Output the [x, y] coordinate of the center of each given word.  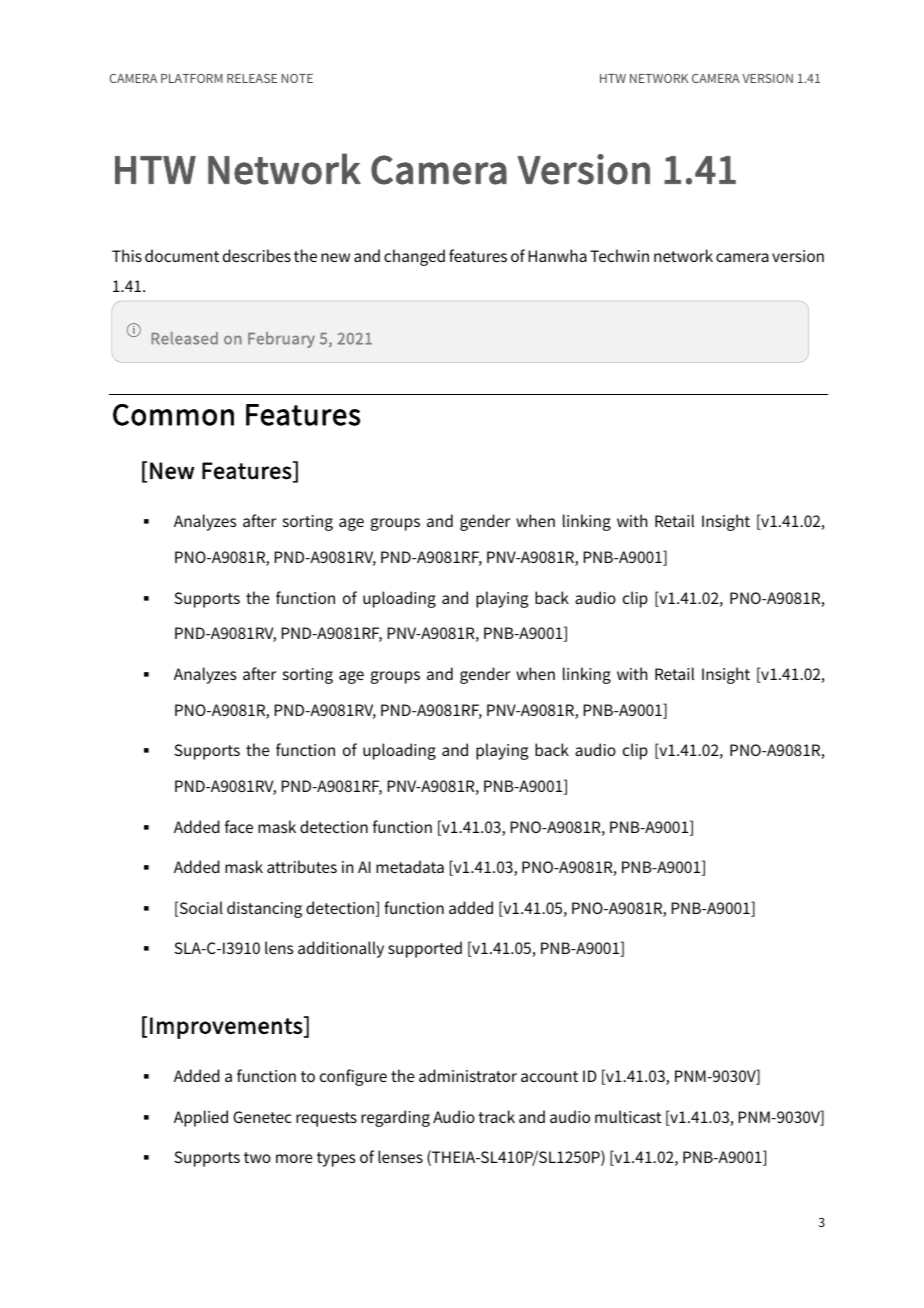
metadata [410, 866]
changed [414, 257]
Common [173, 415]
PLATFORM [192, 78]
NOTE [297, 78]
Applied [201, 1118]
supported [425, 949]
